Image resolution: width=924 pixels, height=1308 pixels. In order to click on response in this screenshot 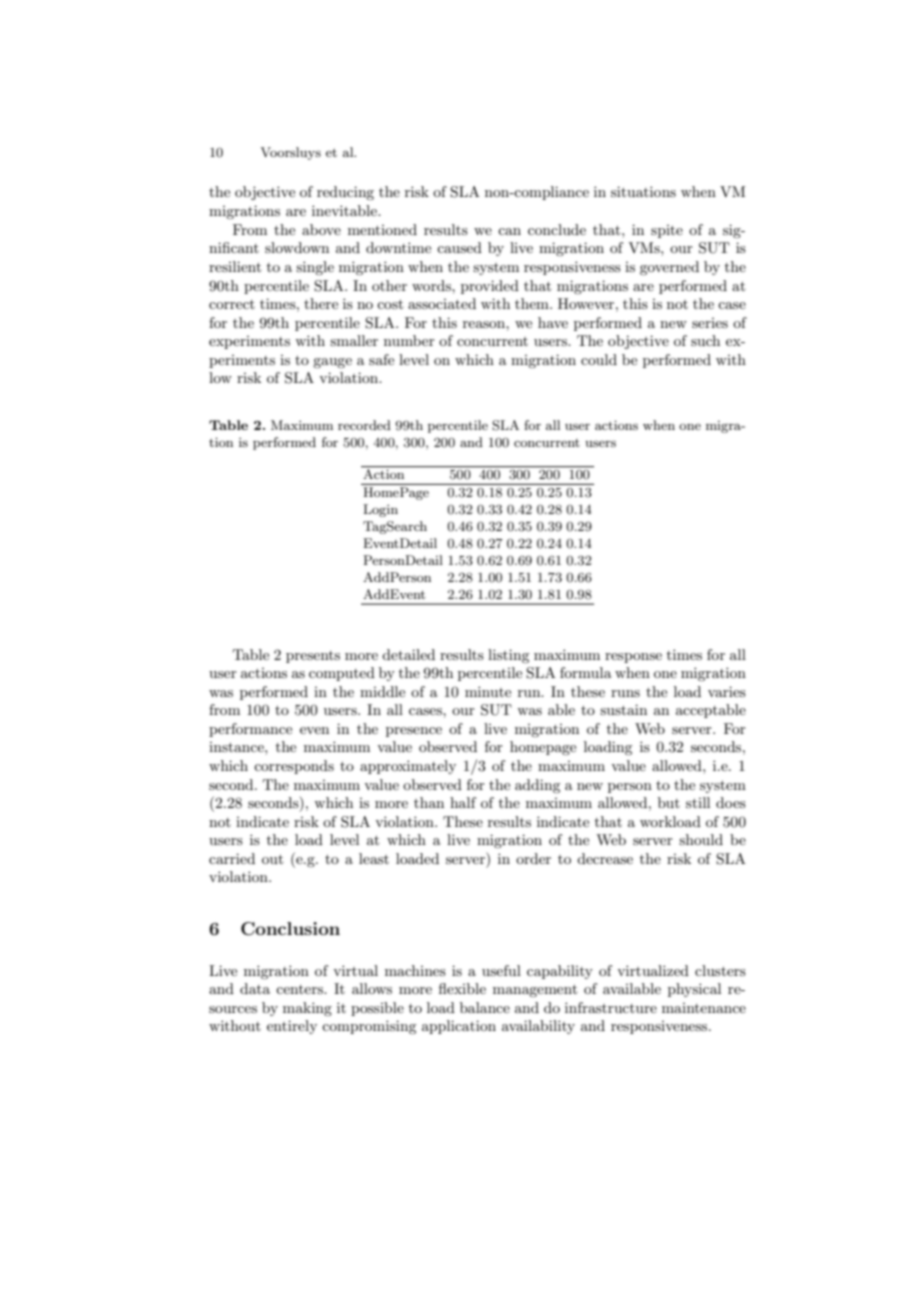, I will do `click(633, 658)`.
